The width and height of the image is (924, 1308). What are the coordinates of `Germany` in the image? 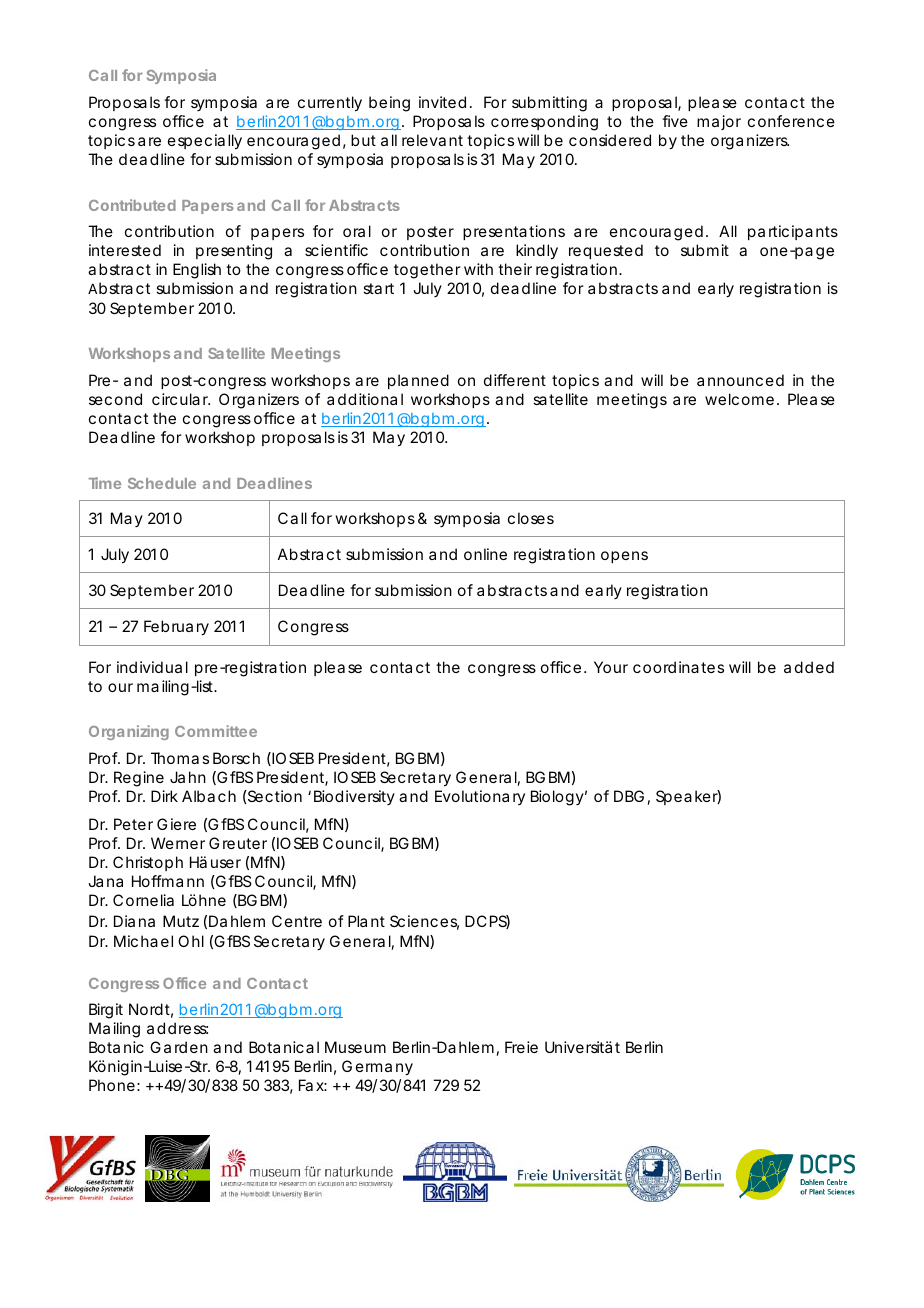 It's located at (377, 1068).
